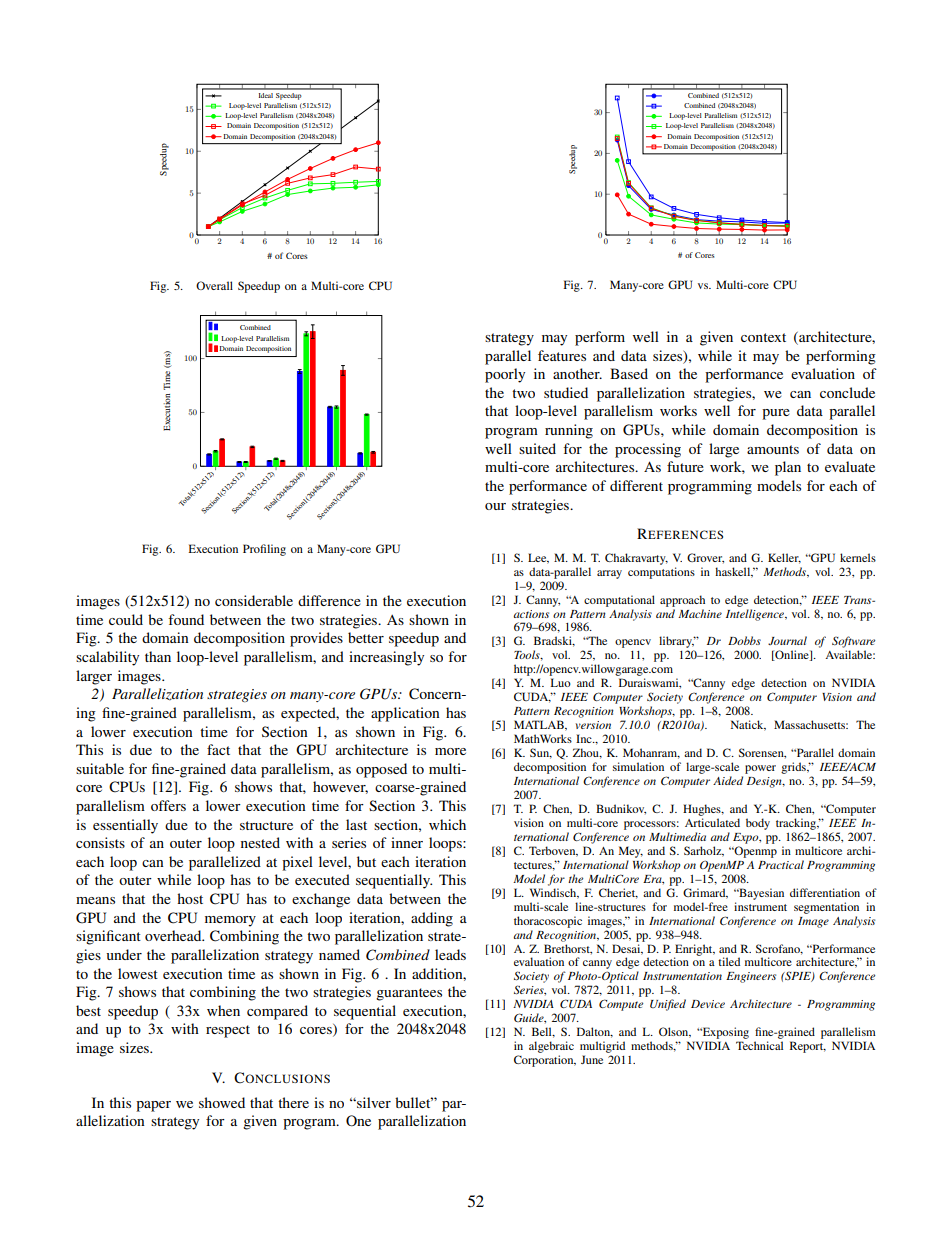 The height and width of the screenshot is (1233, 952). Describe the element at coordinates (826, 908) in the screenshot. I see `segmentation` at that location.
